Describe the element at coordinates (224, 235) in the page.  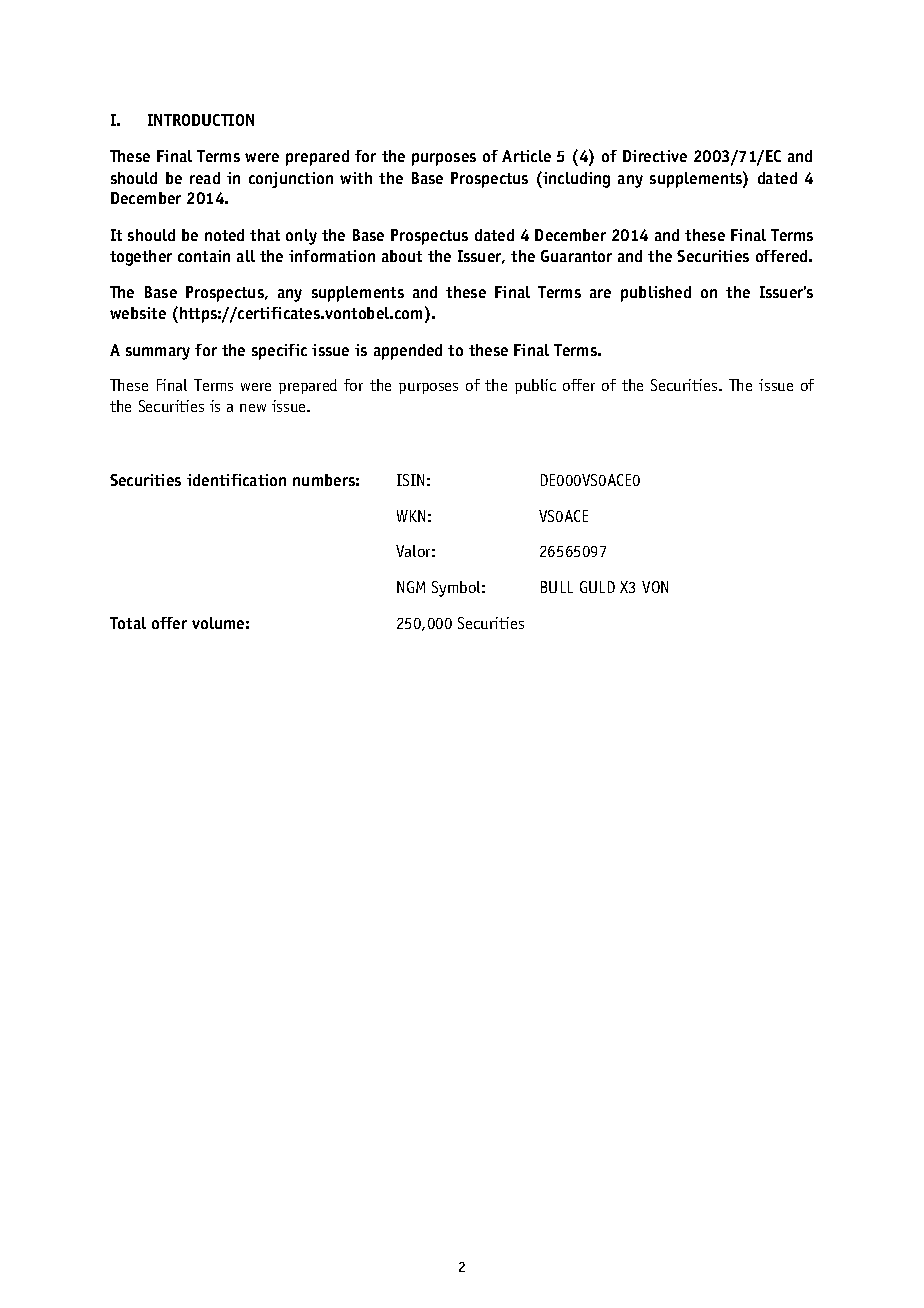
I see `noted` at that location.
